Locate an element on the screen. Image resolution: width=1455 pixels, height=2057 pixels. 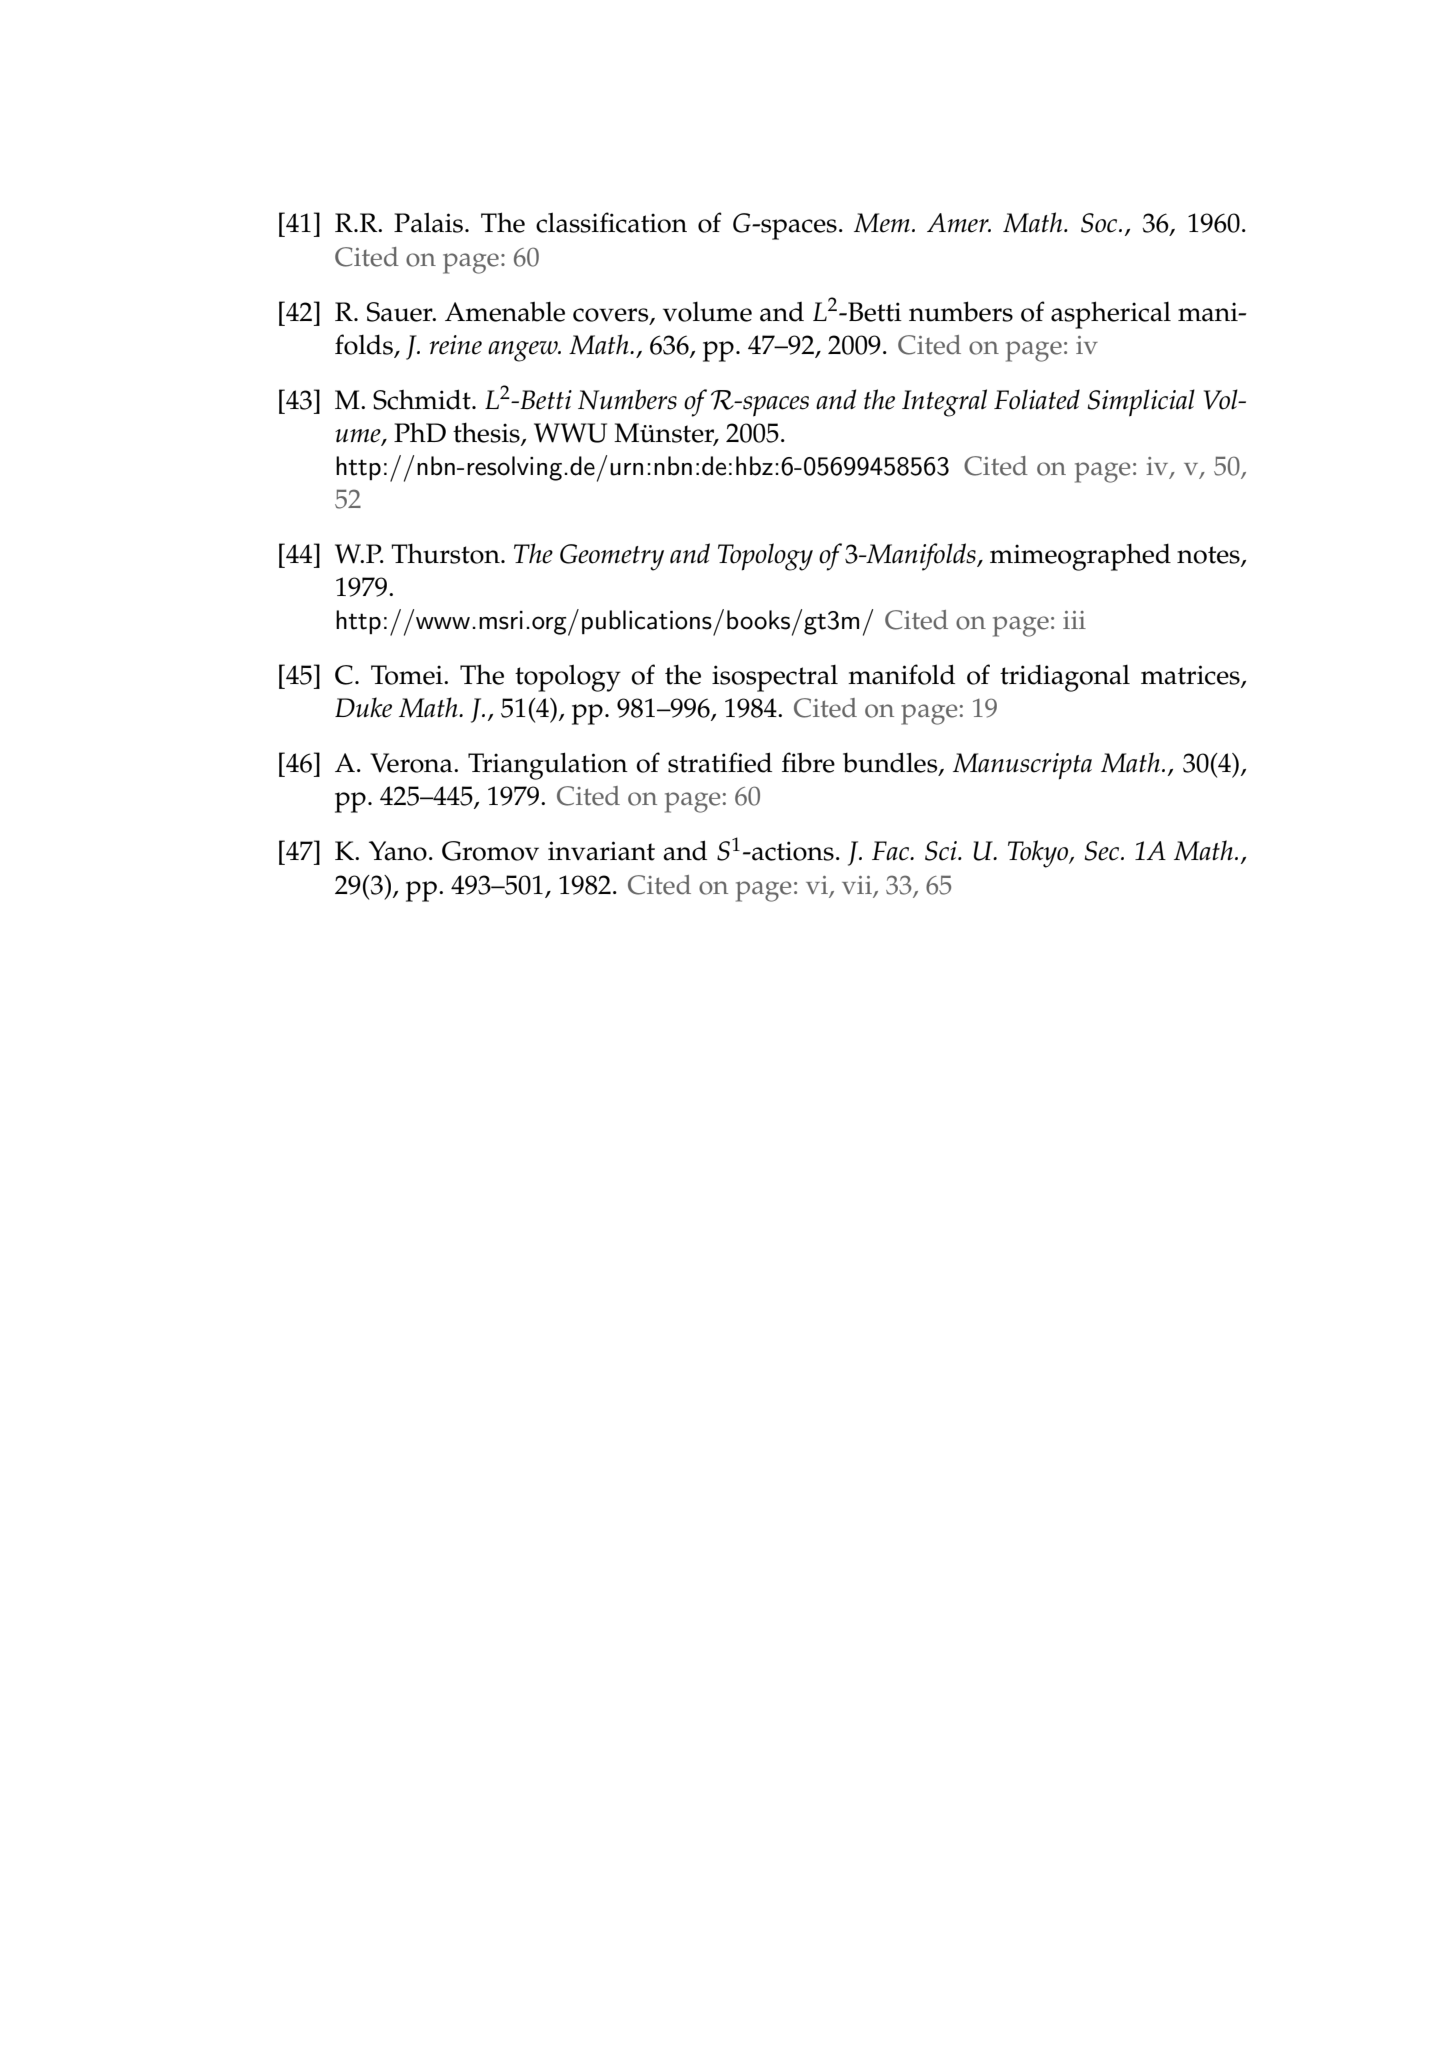
Mem is located at coordinates (882, 223).
